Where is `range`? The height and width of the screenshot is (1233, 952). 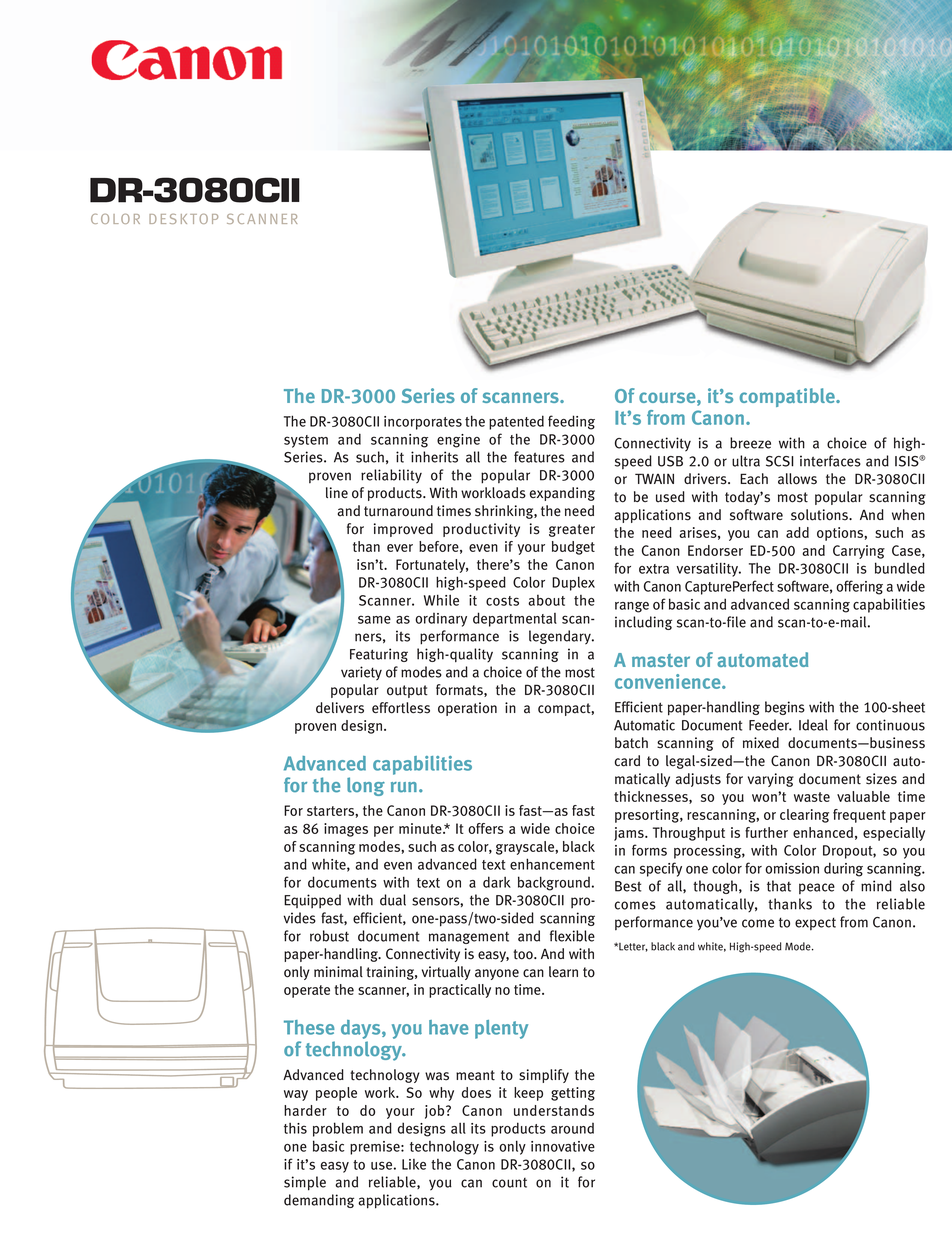
range is located at coordinates (632, 607).
